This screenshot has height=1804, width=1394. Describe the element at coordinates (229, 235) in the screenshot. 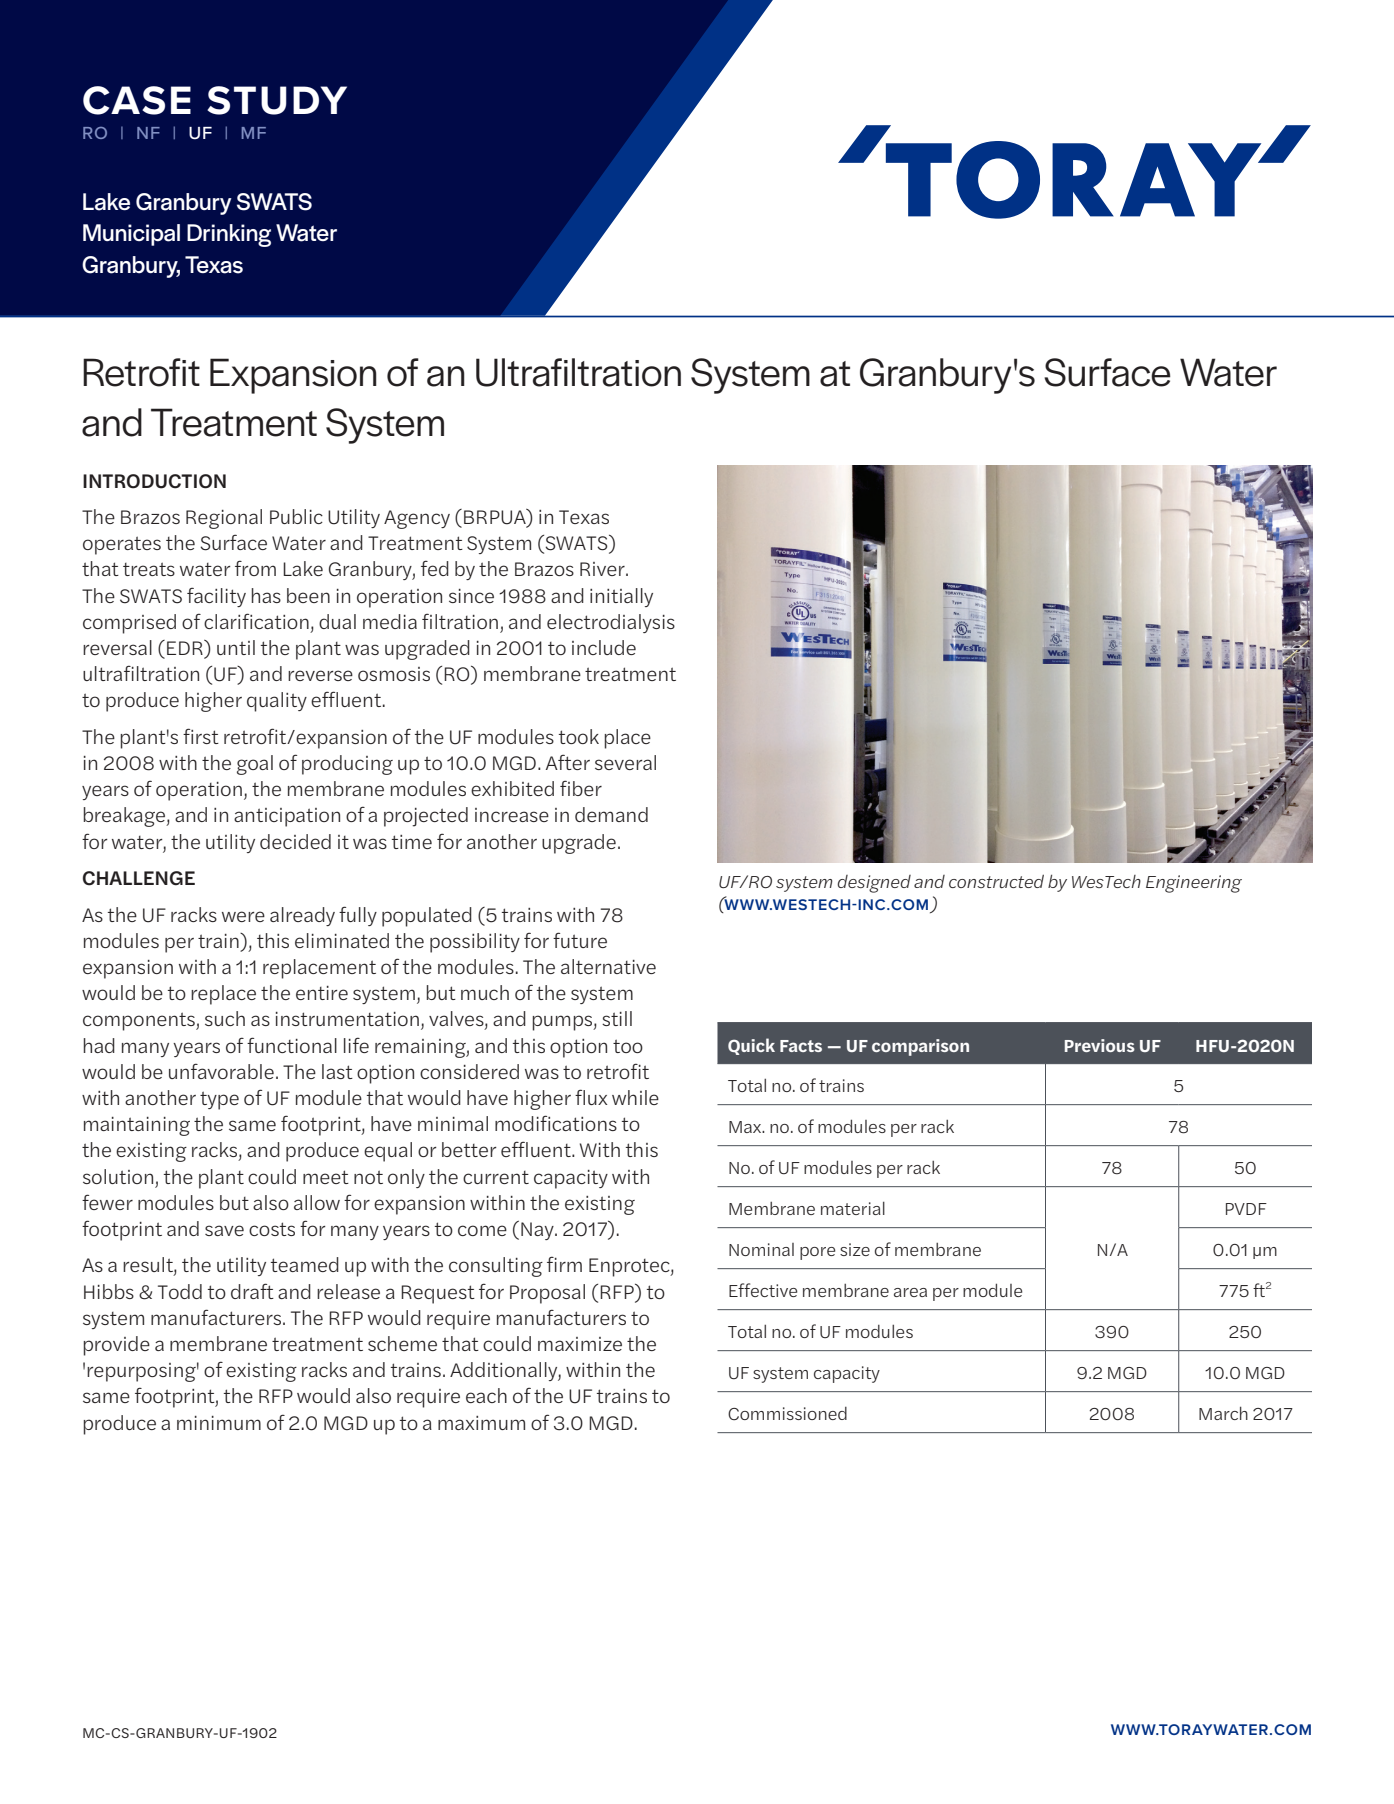

I see `Drinking` at that location.
